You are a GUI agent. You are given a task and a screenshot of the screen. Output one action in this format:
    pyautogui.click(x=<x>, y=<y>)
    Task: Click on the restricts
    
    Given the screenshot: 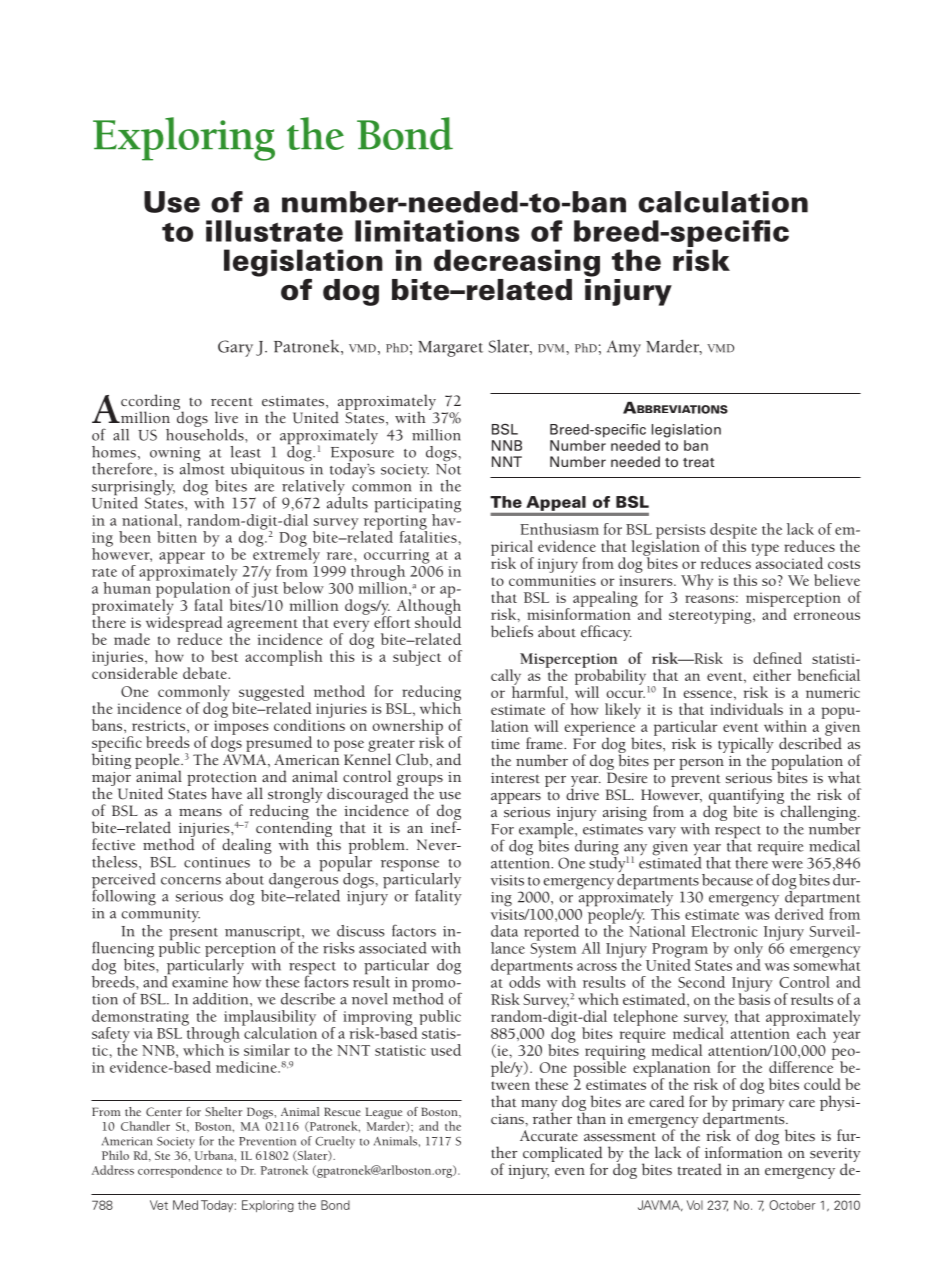 What is the action you would take?
    pyautogui.click(x=160, y=725)
